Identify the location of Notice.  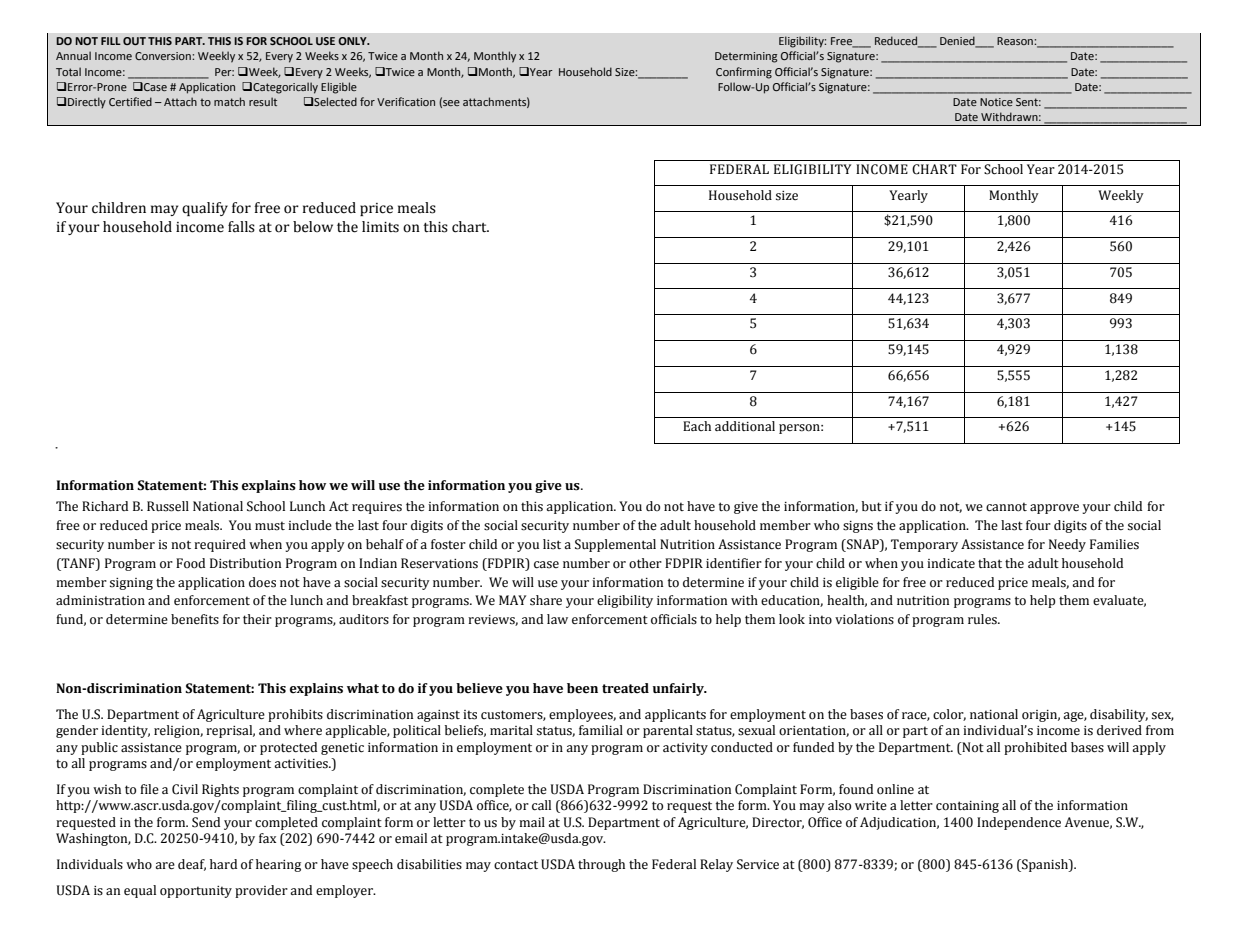
(996, 102).
